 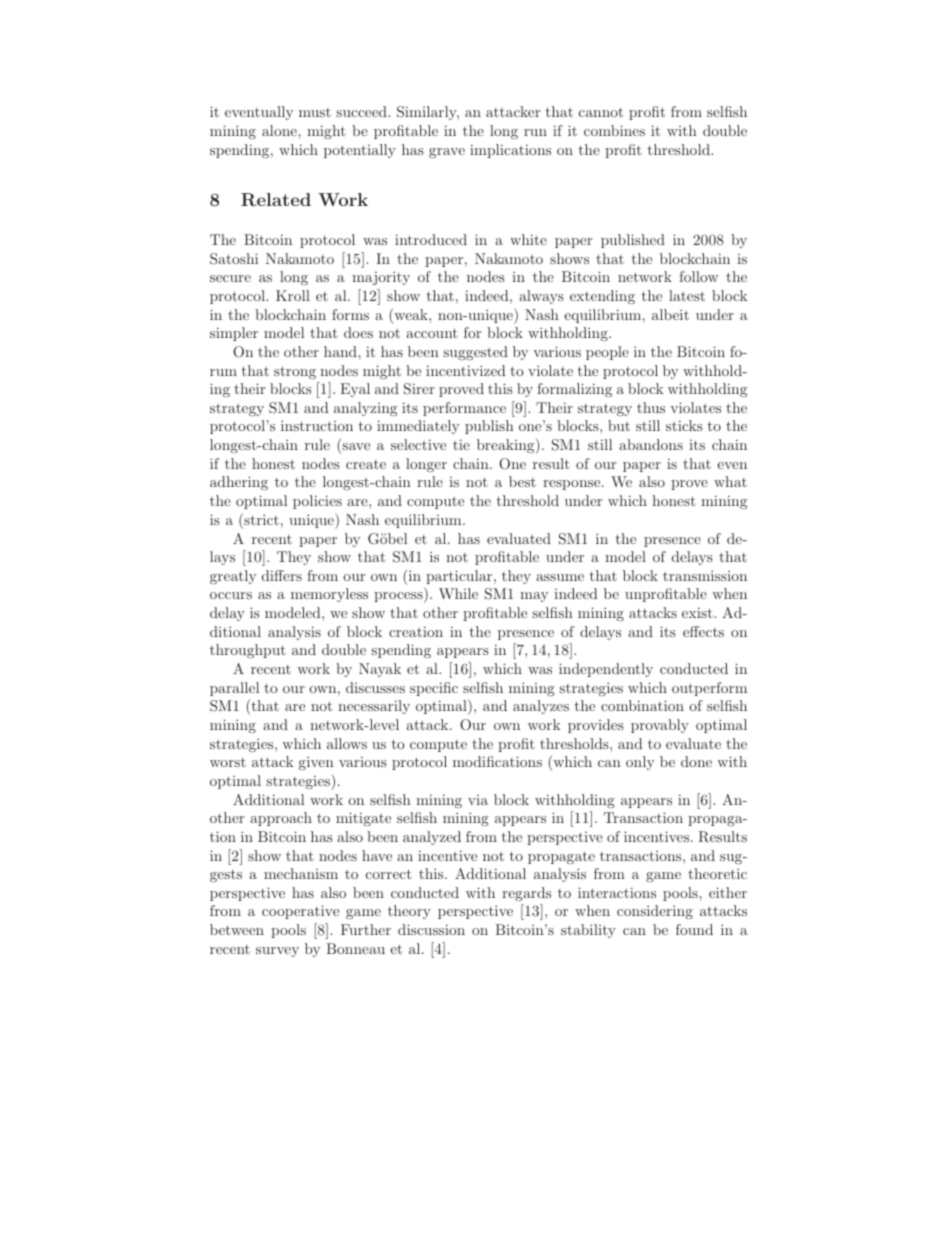 I want to click on policies, so click(x=317, y=502).
